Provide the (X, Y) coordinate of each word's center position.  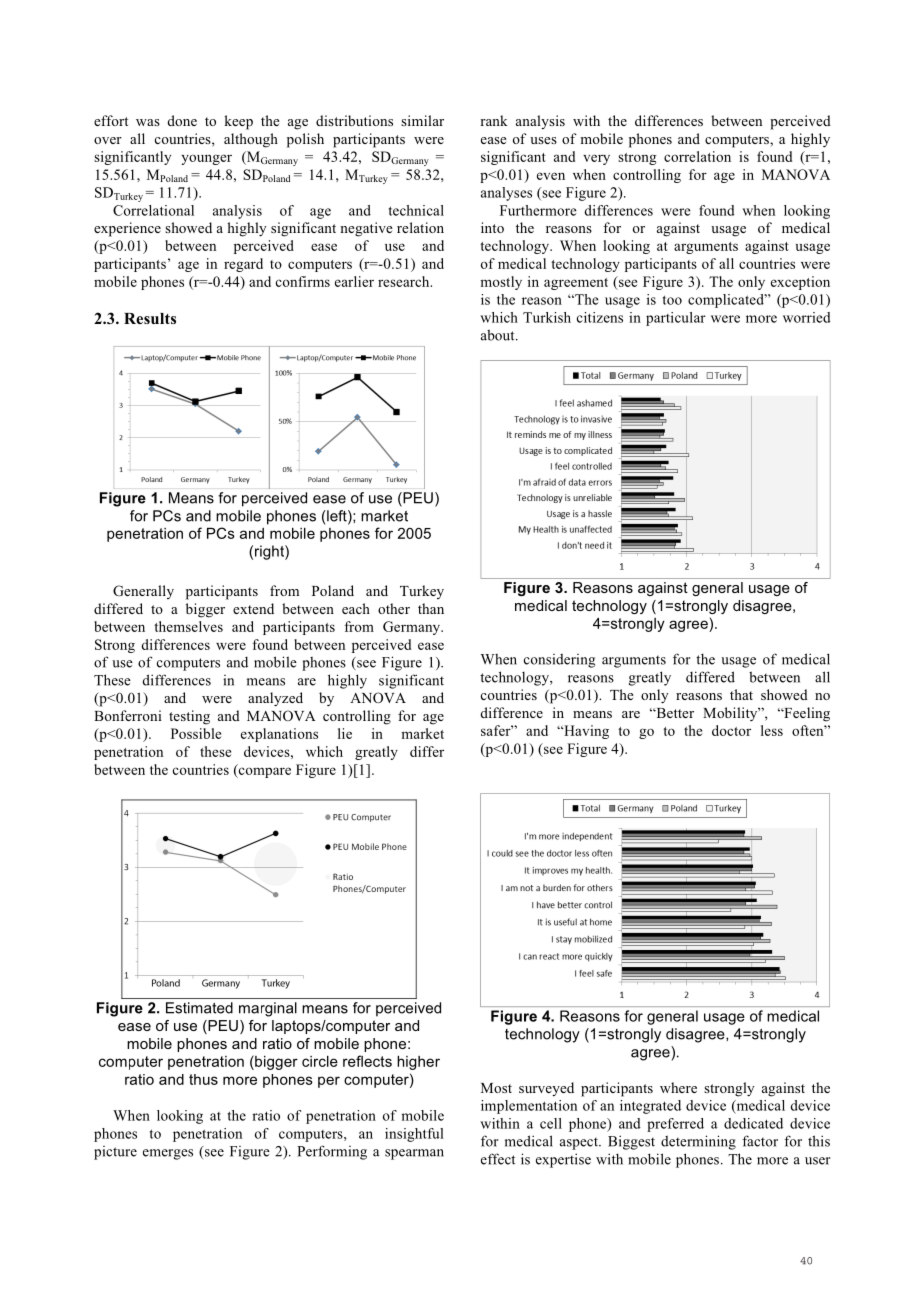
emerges (168, 1154)
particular (676, 319)
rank (494, 120)
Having (585, 732)
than (431, 608)
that (741, 694)
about (499, 335)
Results (150, 318)
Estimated (199, 1008)
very (596, 159)
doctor (731, 730)
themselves (188, 626)
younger (206, 159)
